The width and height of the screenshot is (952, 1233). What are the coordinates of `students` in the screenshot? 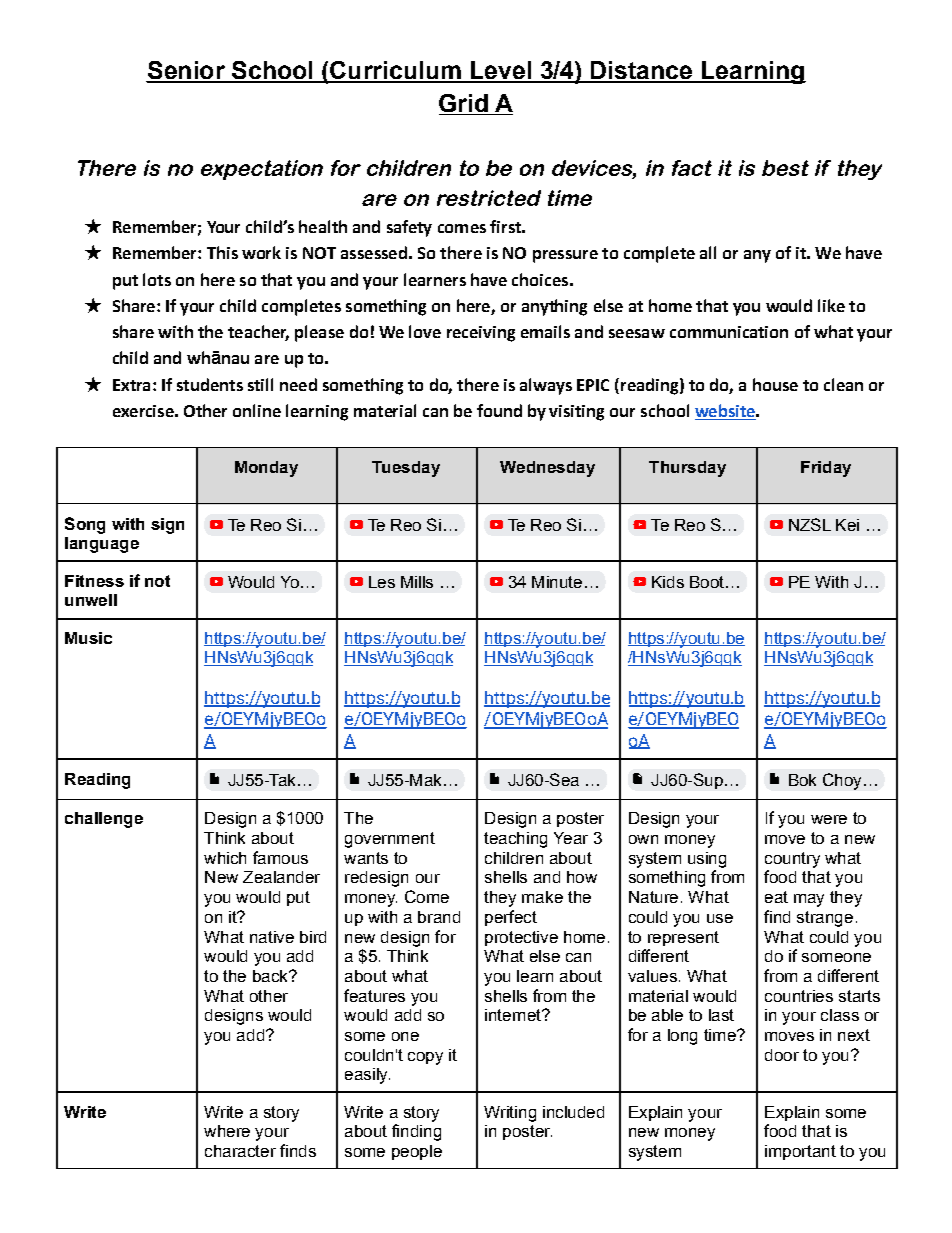 It's located at (210, 384).
